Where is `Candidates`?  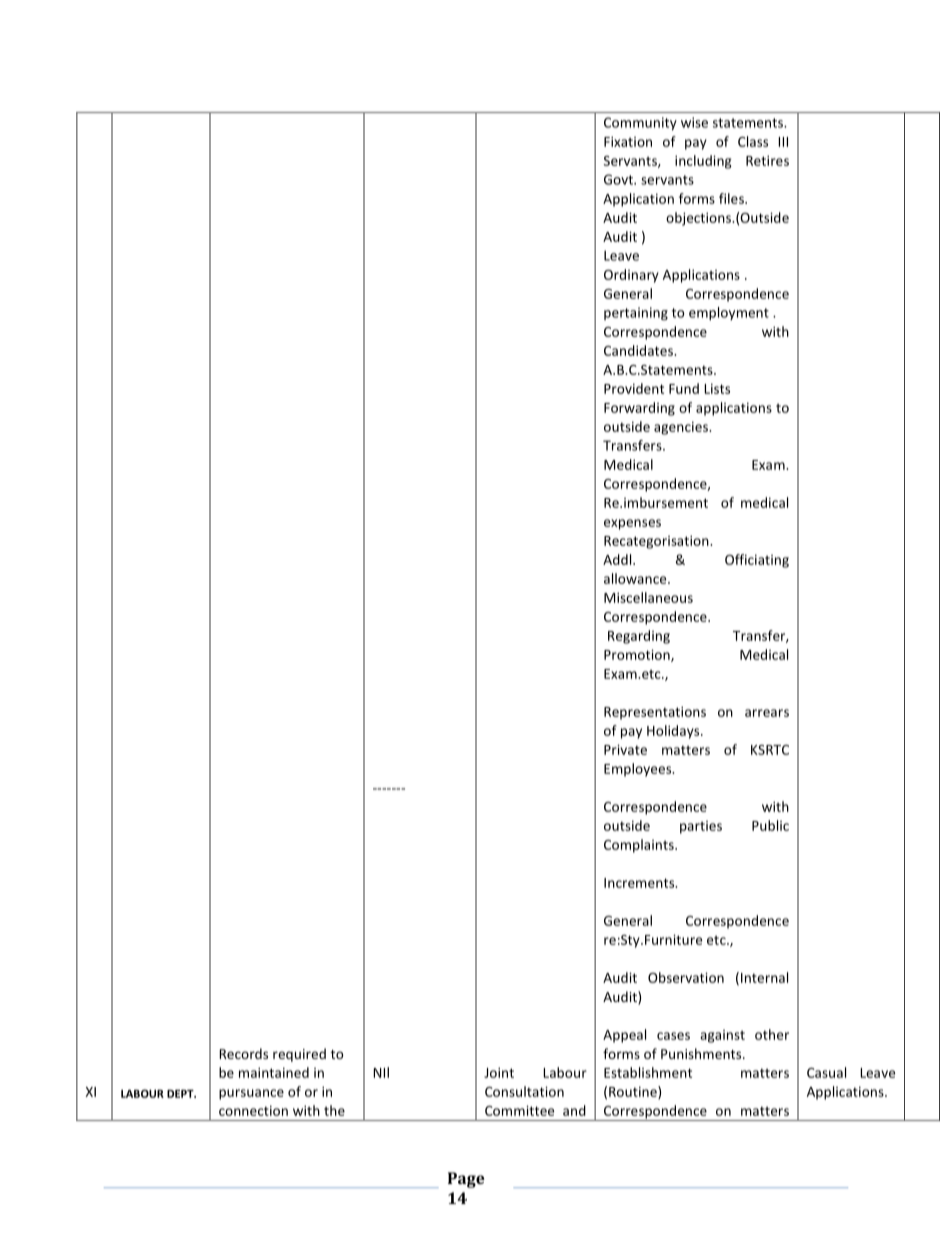
Candidates is located at coordinates (639, 350).
